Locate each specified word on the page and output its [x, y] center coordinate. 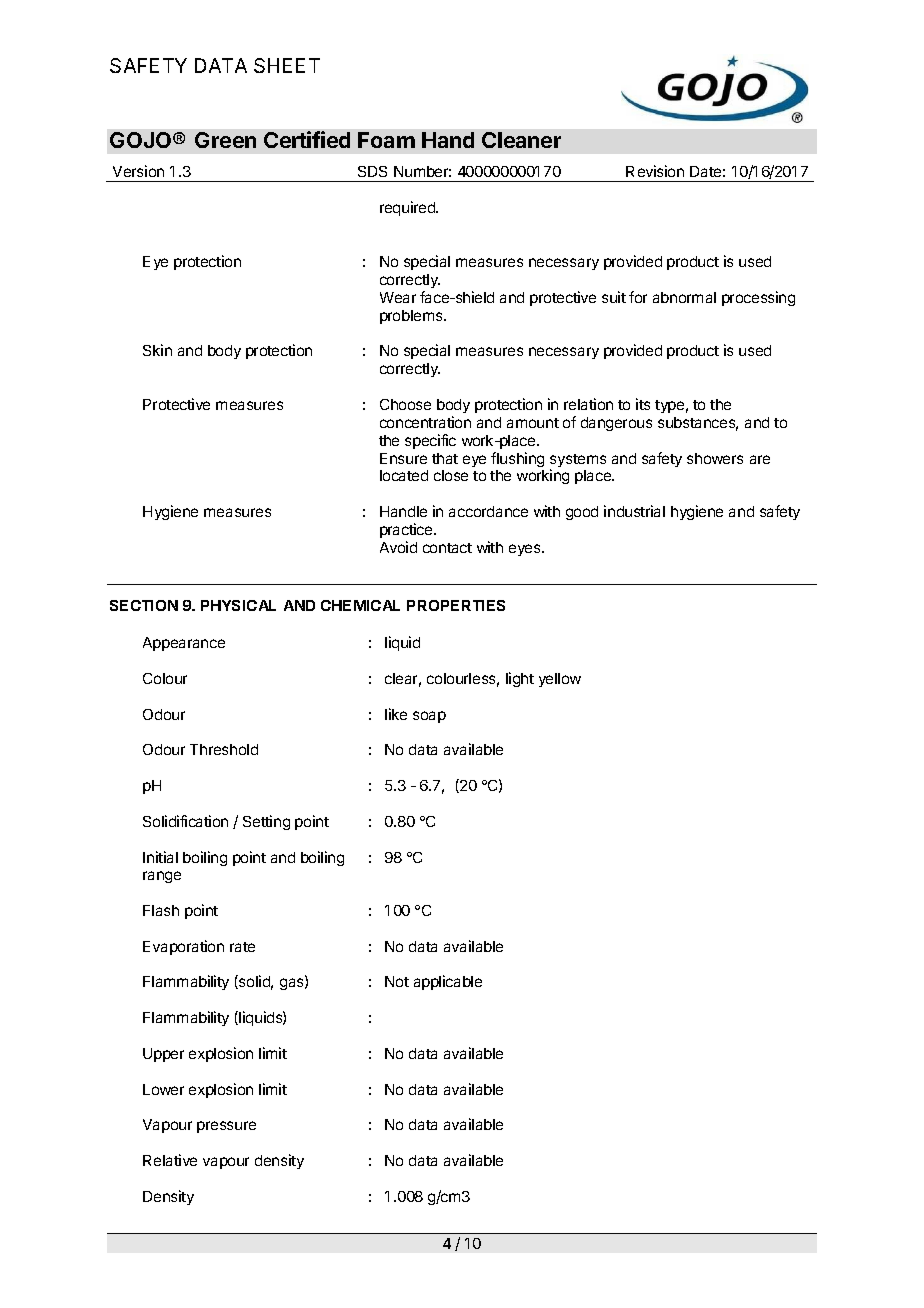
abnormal [684, 297]
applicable [448, 982]
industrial [634, 511]
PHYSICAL [238, 605]
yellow [560, 680]
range [162, 877]
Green [225, 140]
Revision [655, 171]
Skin [157, 350]
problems [412, 317]
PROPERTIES [456, 605]
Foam [386, 140]
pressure [226, 1127]
